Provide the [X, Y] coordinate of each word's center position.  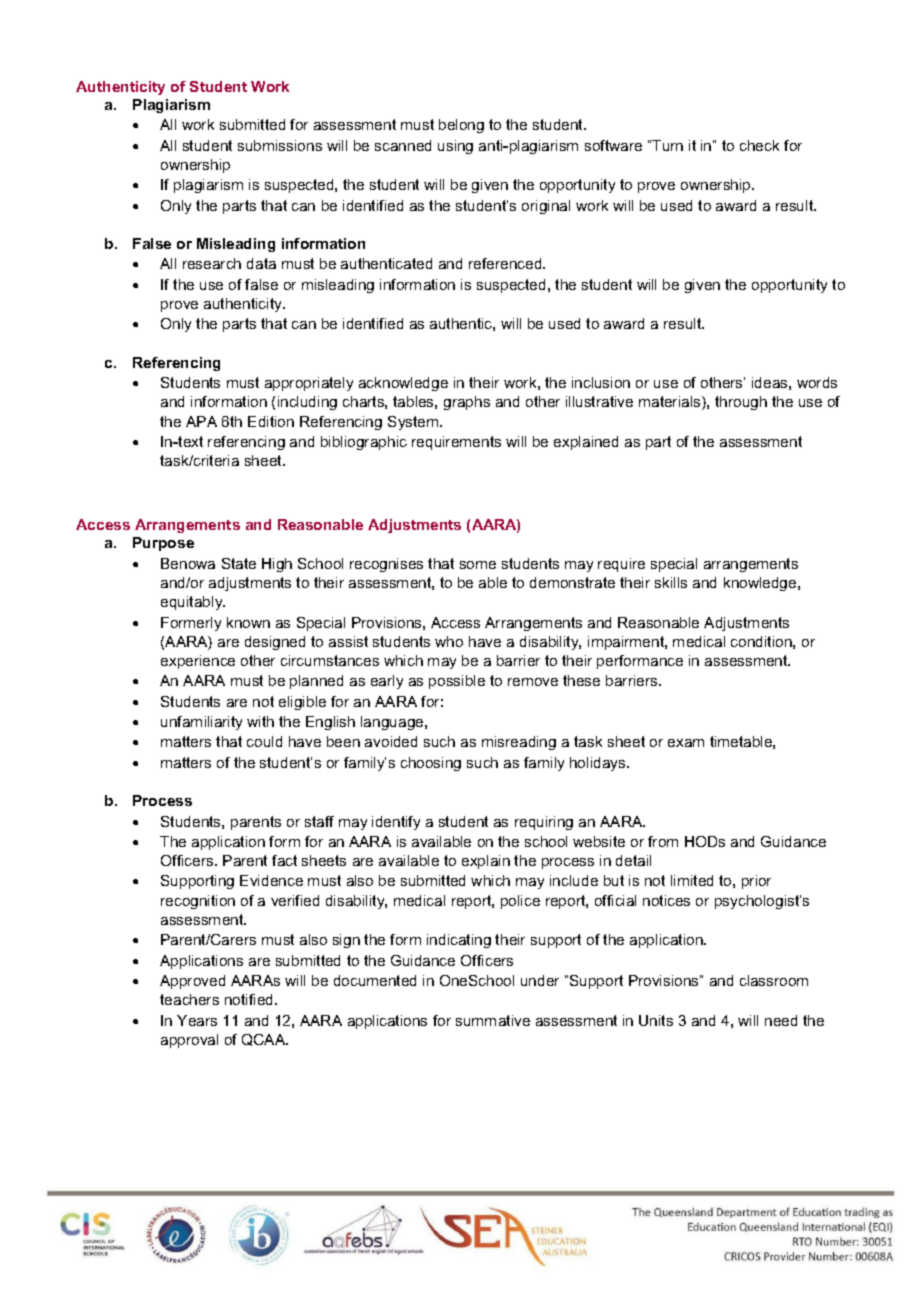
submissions [280, 145]
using [455, 147]
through [741, 403]
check [759, 145]
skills [671, 582]
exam [686, 743]
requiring [544, 823]
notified [250, 999]
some [478, 565]
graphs [467, 403]
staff [319, 821]
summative [493, 1020]
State [239, 563]
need [781, 1020]
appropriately [309, 384]
